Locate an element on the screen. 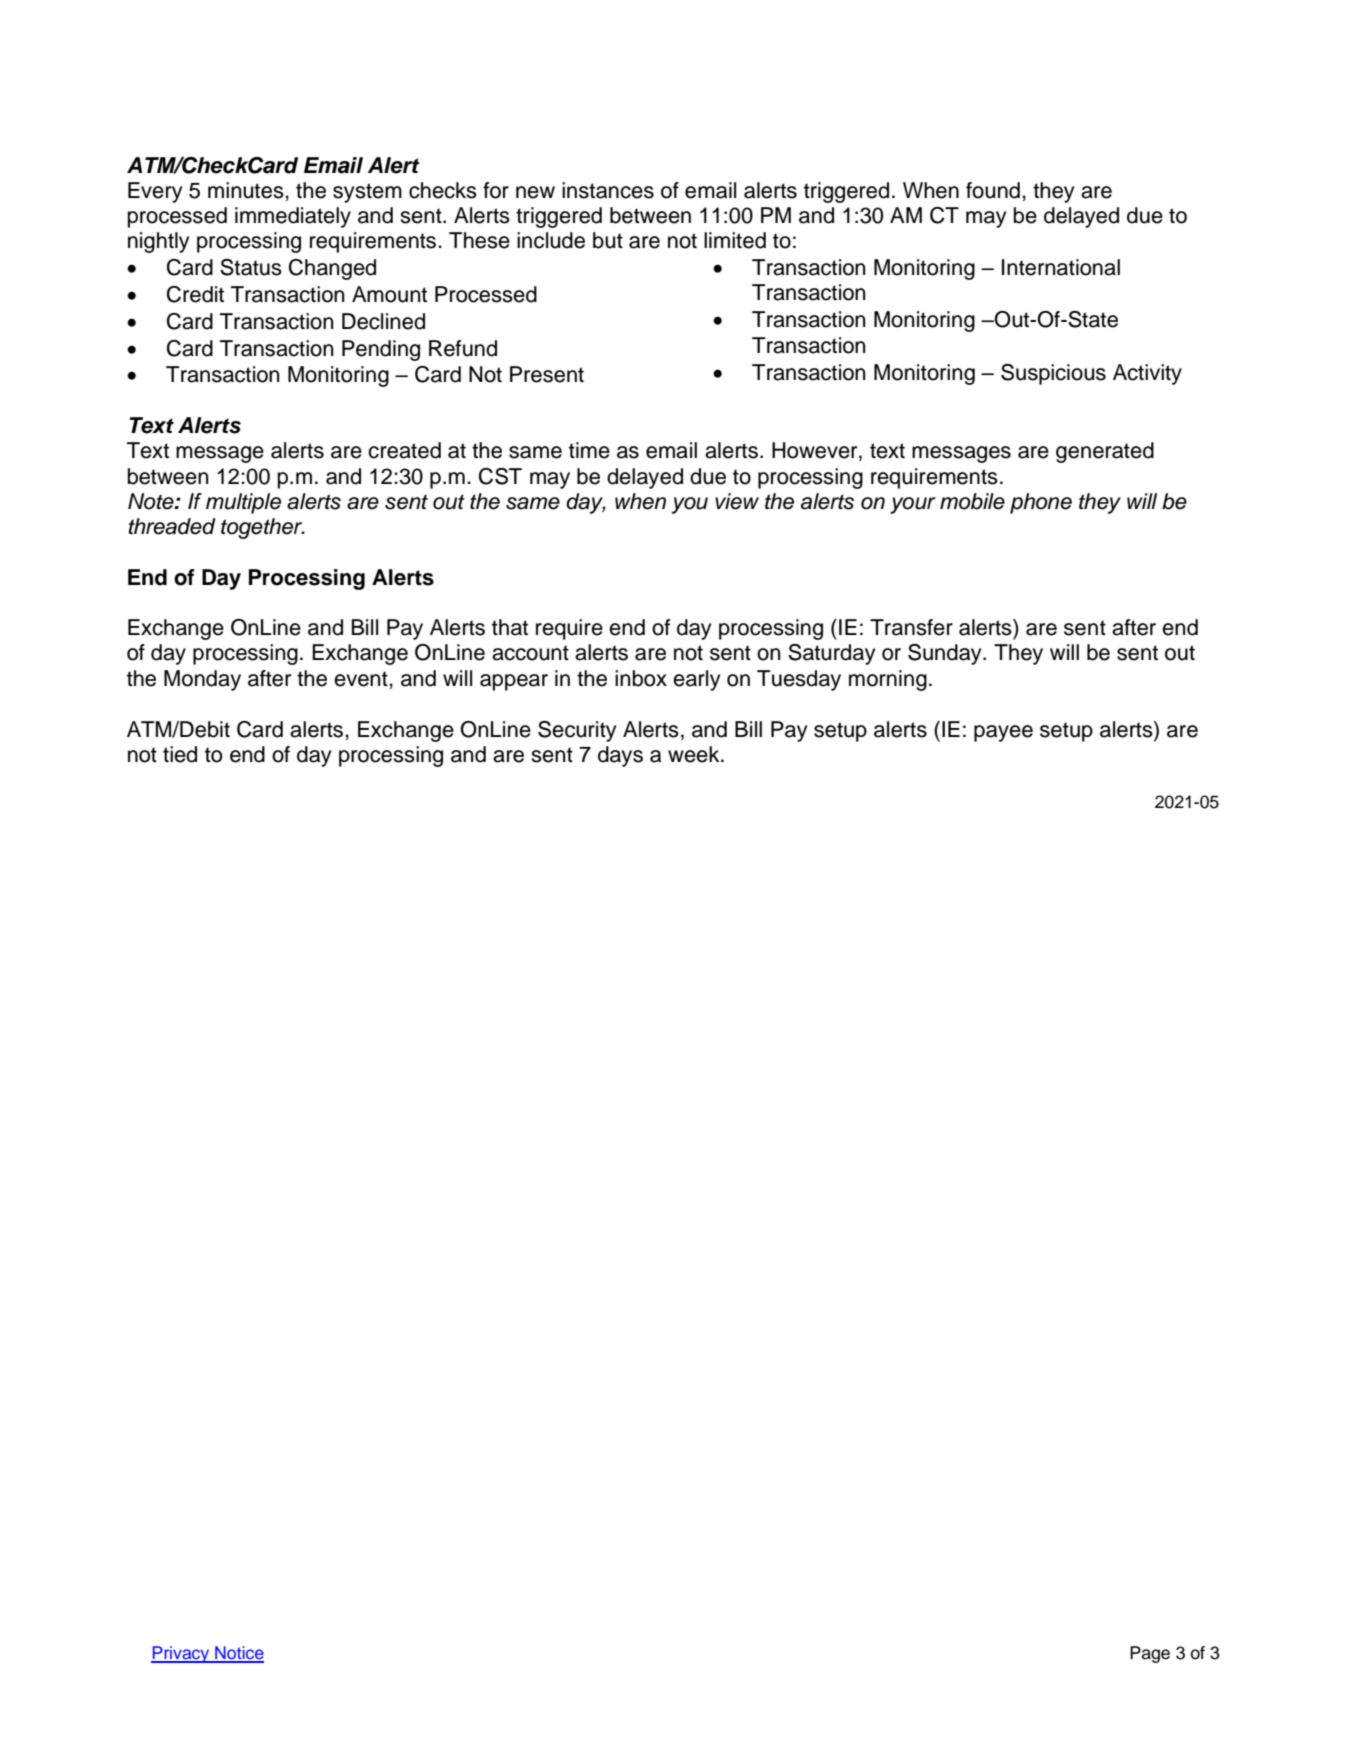  Notice is located at coordinates (238, 1654).
